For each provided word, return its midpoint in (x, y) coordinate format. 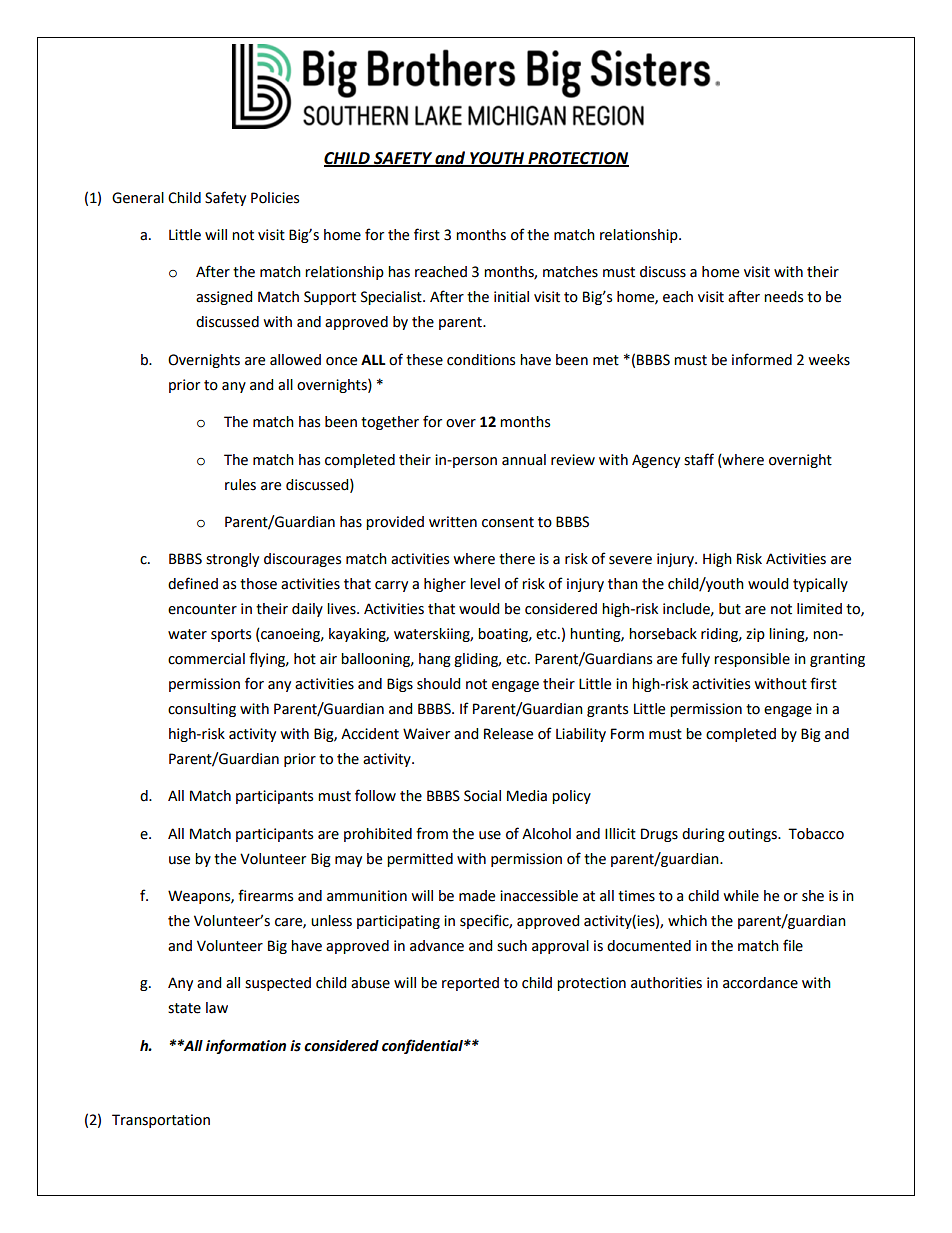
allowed (295, 360)
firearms (265, 895)
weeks (829, 360)
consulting (202, 710)
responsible (752, 660)
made (477, 896)
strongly (232, 560)
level (485, 584)
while (741, 896)
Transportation (161, 1121)
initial (511, 297)
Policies (275, 198)
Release (508, 734)
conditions (481, 360)
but (730, 609)
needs (783, 297)
